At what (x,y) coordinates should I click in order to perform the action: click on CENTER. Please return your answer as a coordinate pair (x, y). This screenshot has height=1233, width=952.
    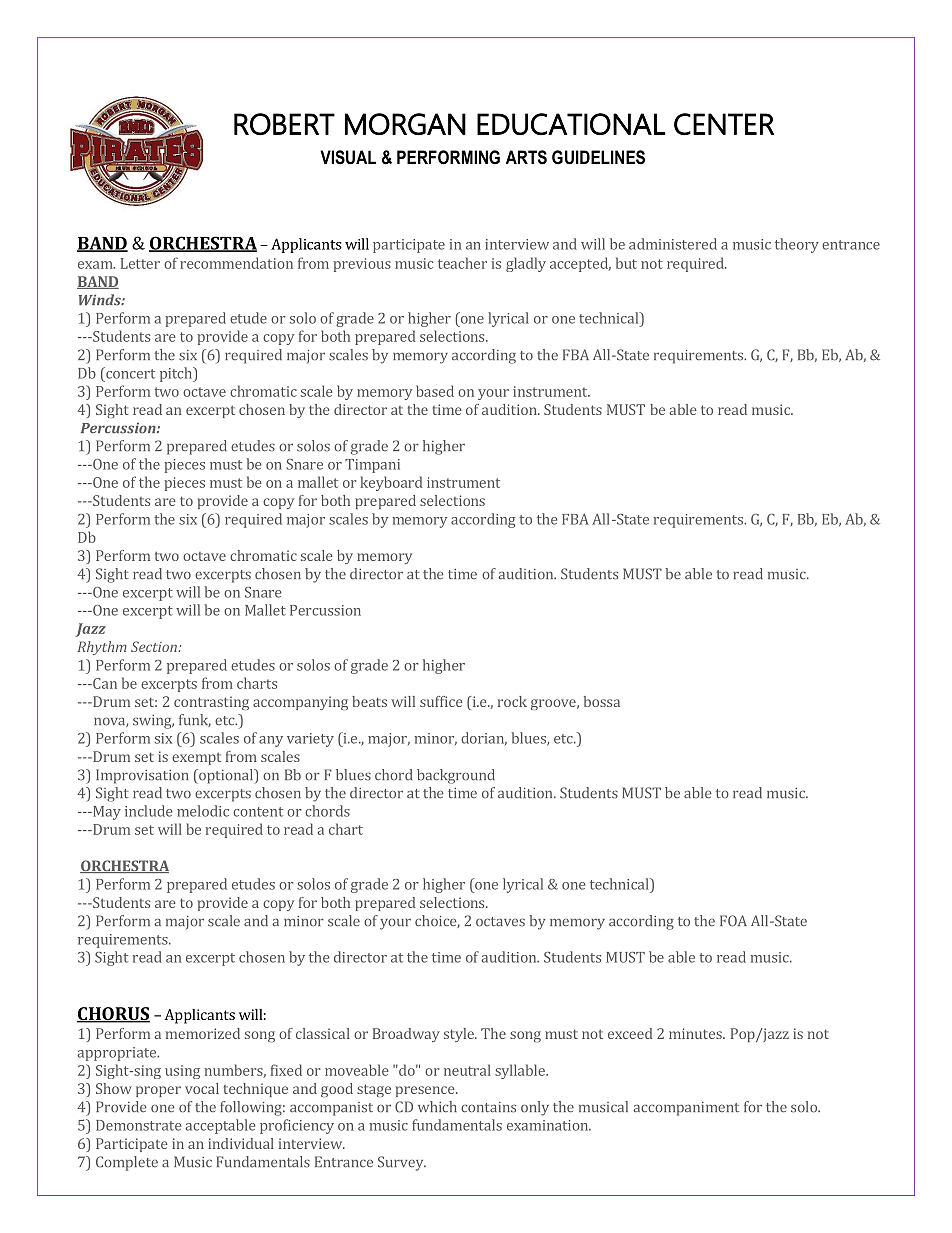
    Looking at the image, I should click on (724, 124).
